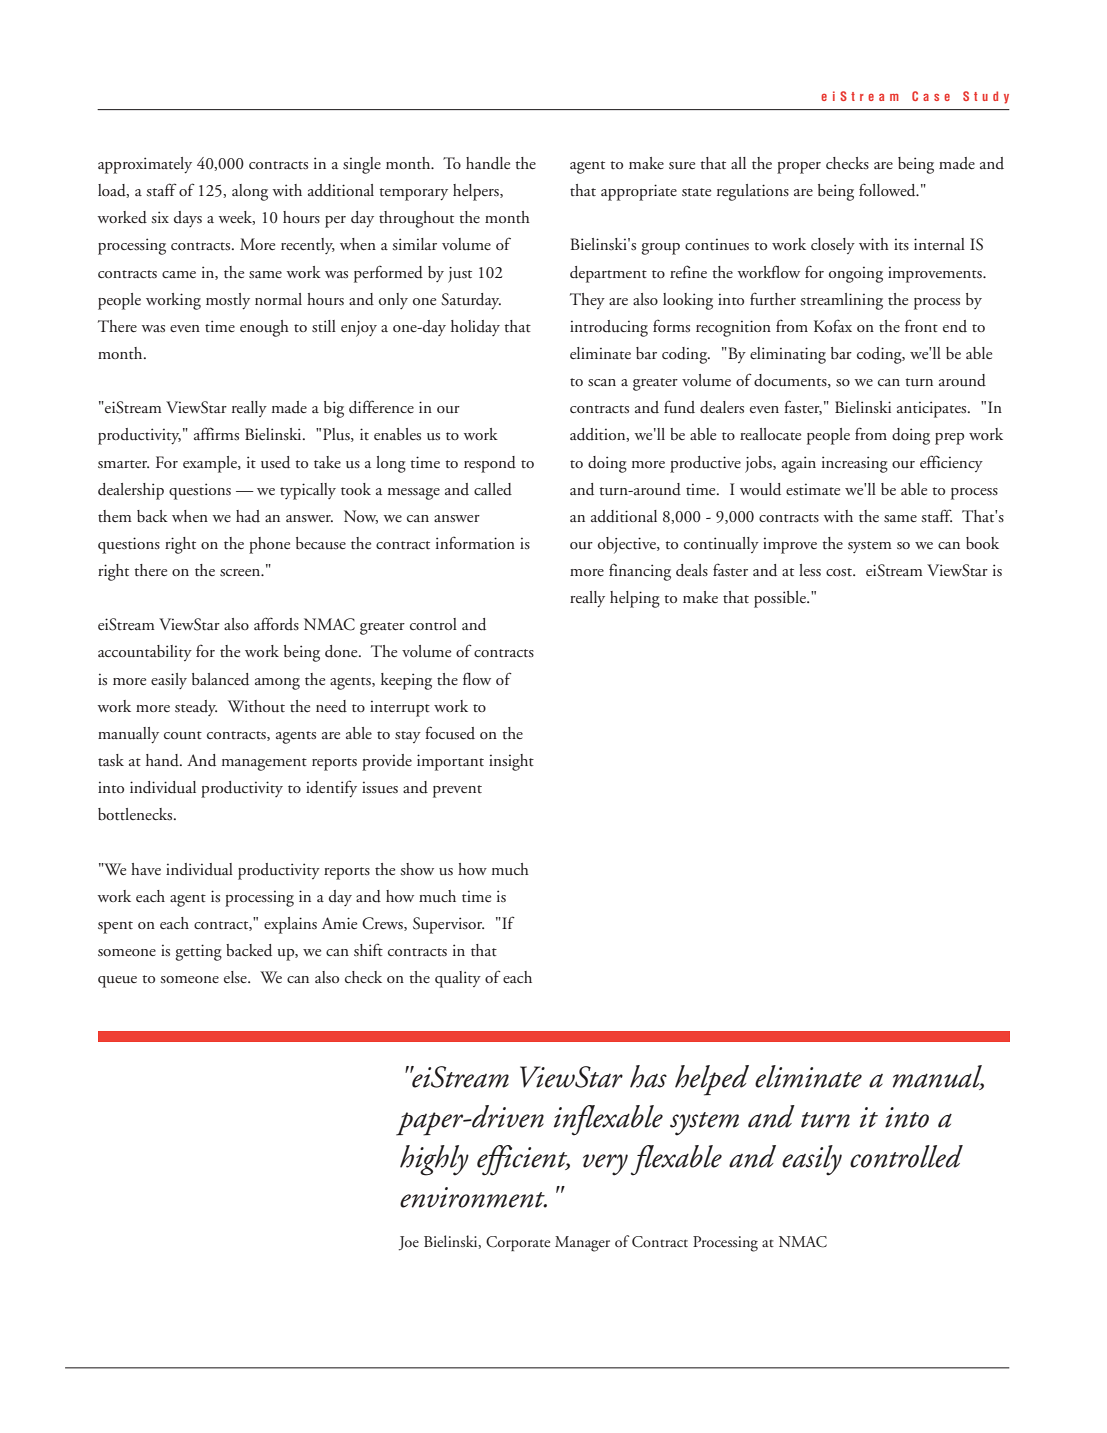 The image size is (1107, 1433). I want to click on increasing, so click(855, 464).
